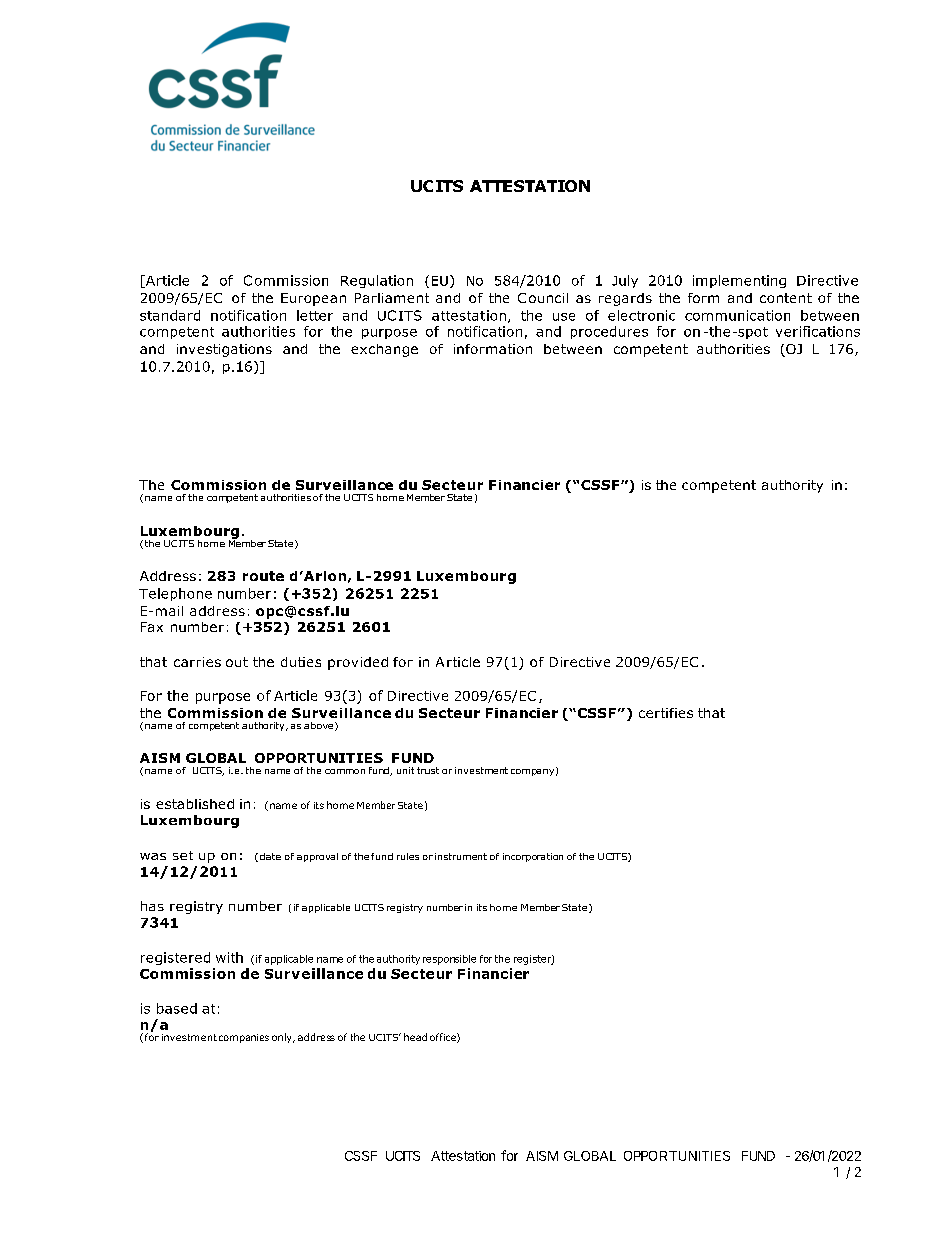  I want to click on use, so click(564, 317).
